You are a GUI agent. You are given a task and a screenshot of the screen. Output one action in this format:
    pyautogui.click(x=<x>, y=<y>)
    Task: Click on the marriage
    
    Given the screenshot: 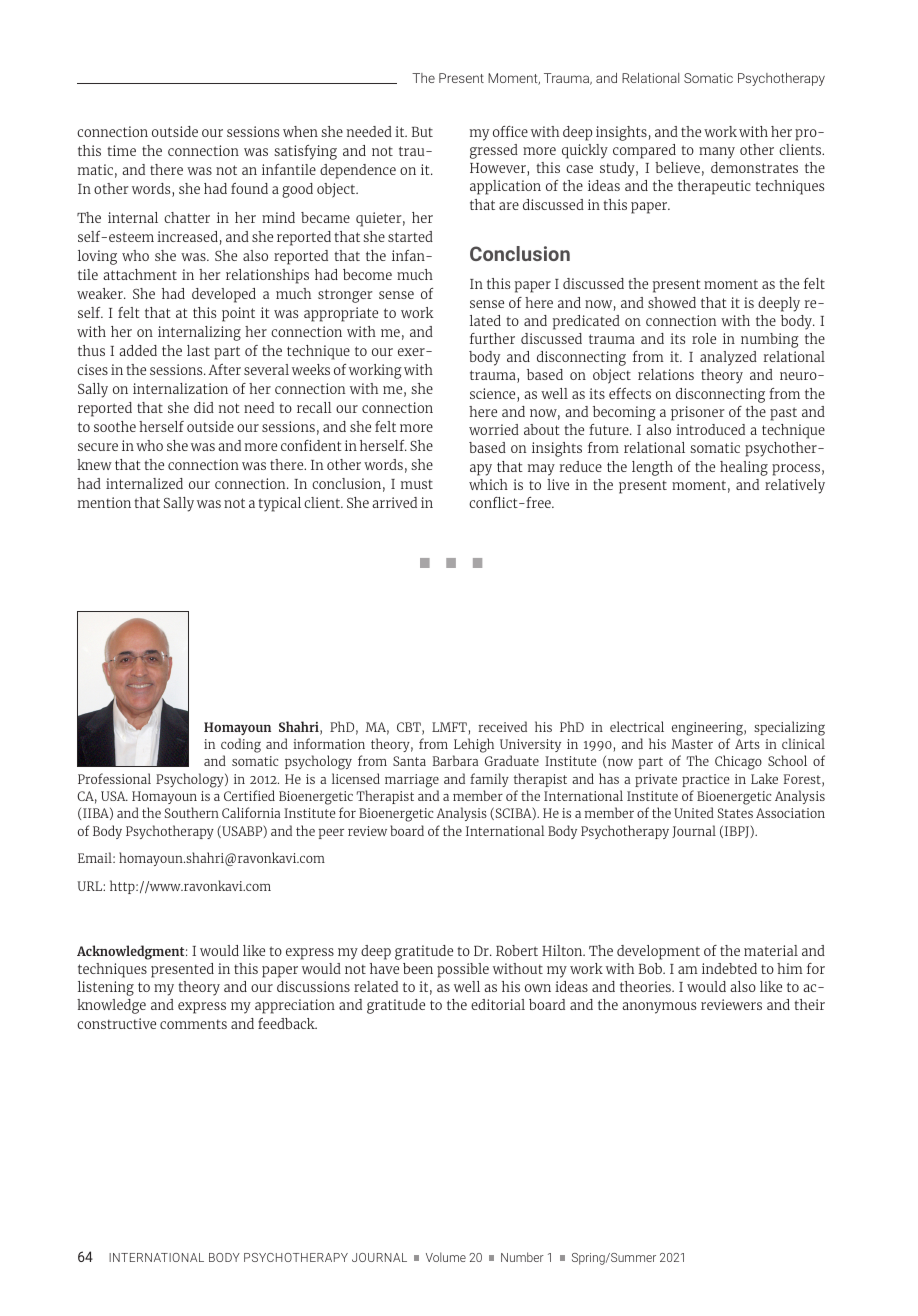 What is the action you would take?
    pyautogui.click(x=412, y=781)
